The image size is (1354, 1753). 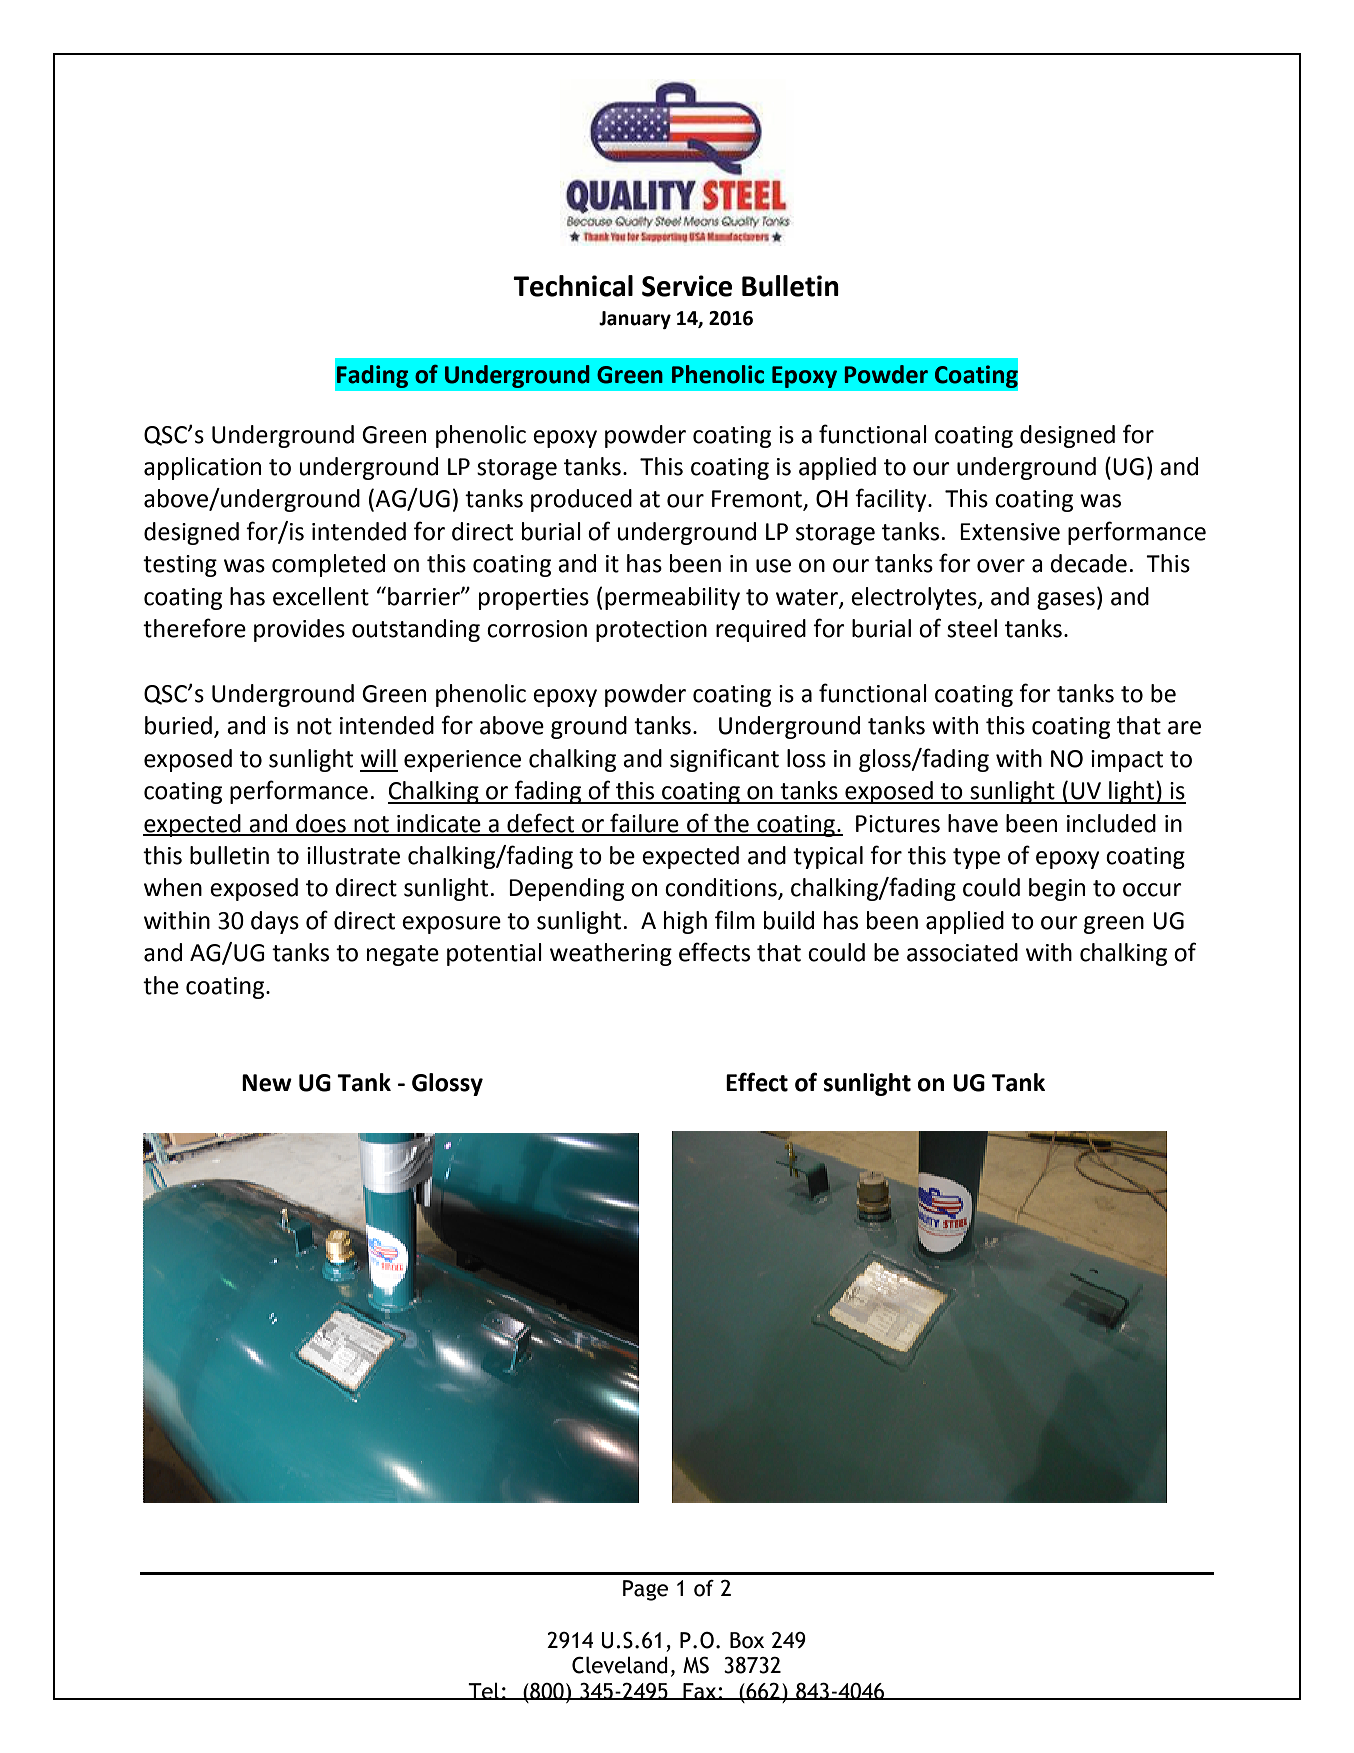 What do you see at coordinates (962, 952) in the image?
I see `associated` at bounding box center [962, 952].
